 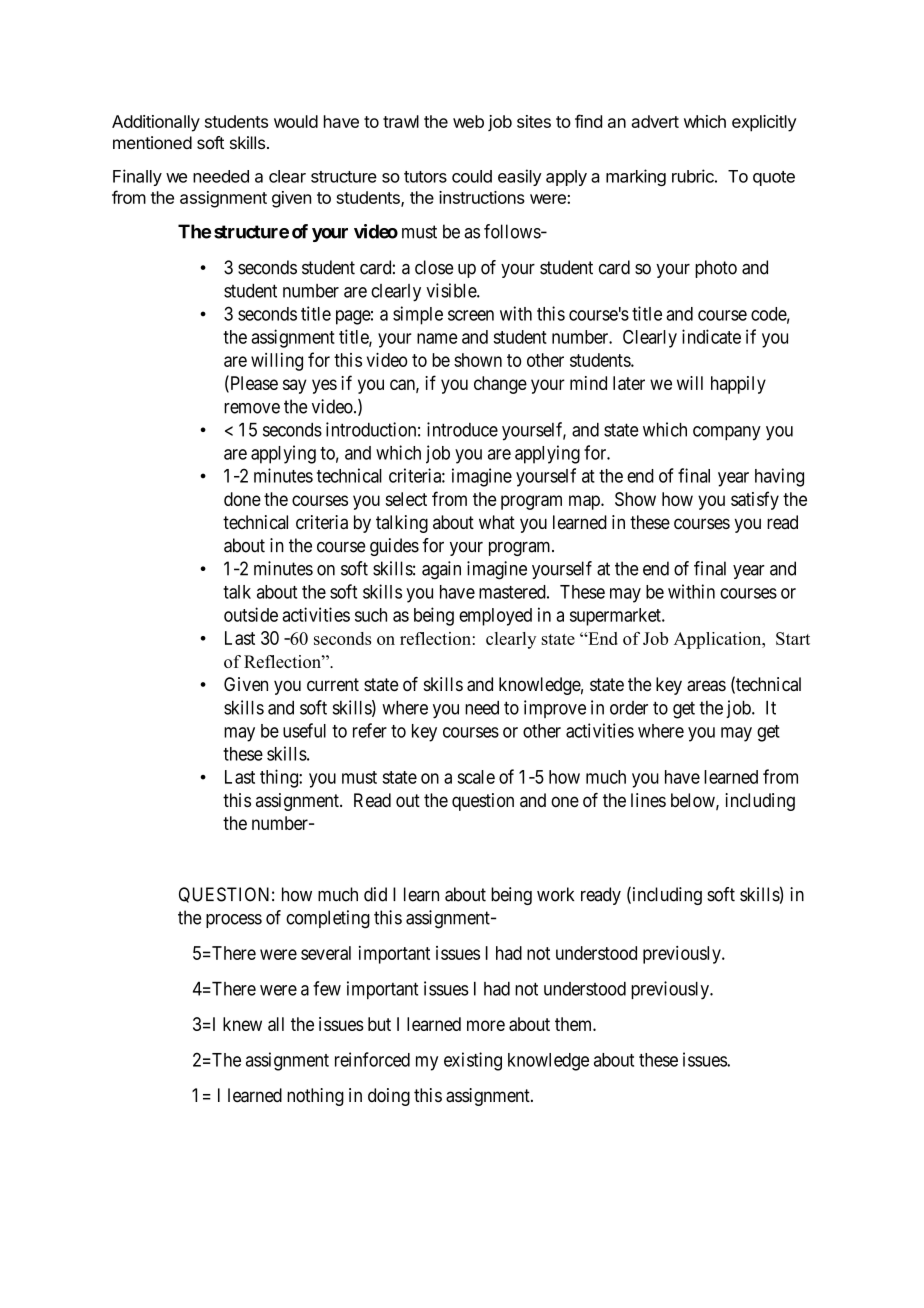 What do you see at coordinates (497, 522) in the screenshot?
I see `what` at bounding box center [497, 522].
